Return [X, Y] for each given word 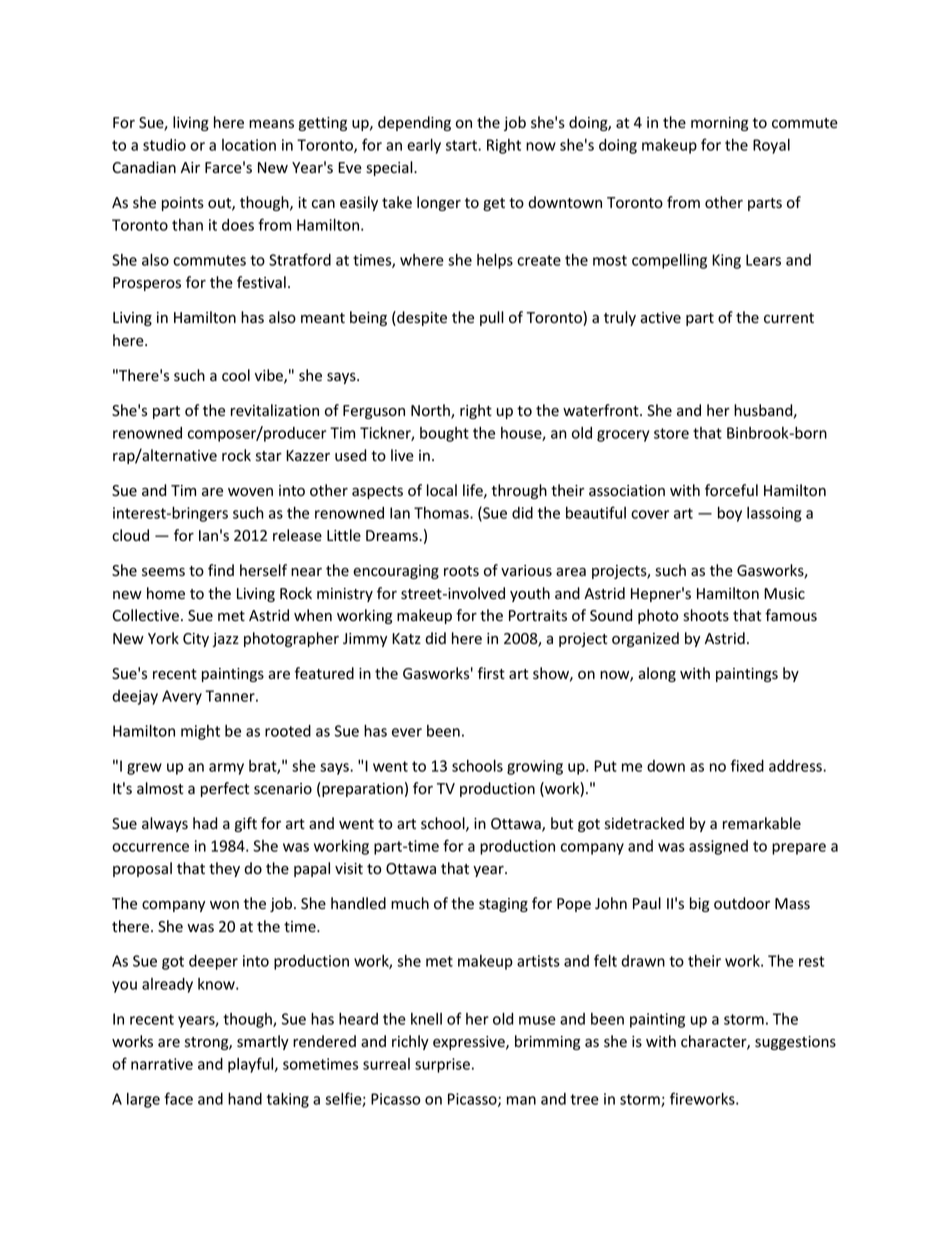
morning [719, 124]
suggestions [795, 1043]
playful [252, 1065]
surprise [442, 1065]
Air [190, 167]
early [424, 146]
